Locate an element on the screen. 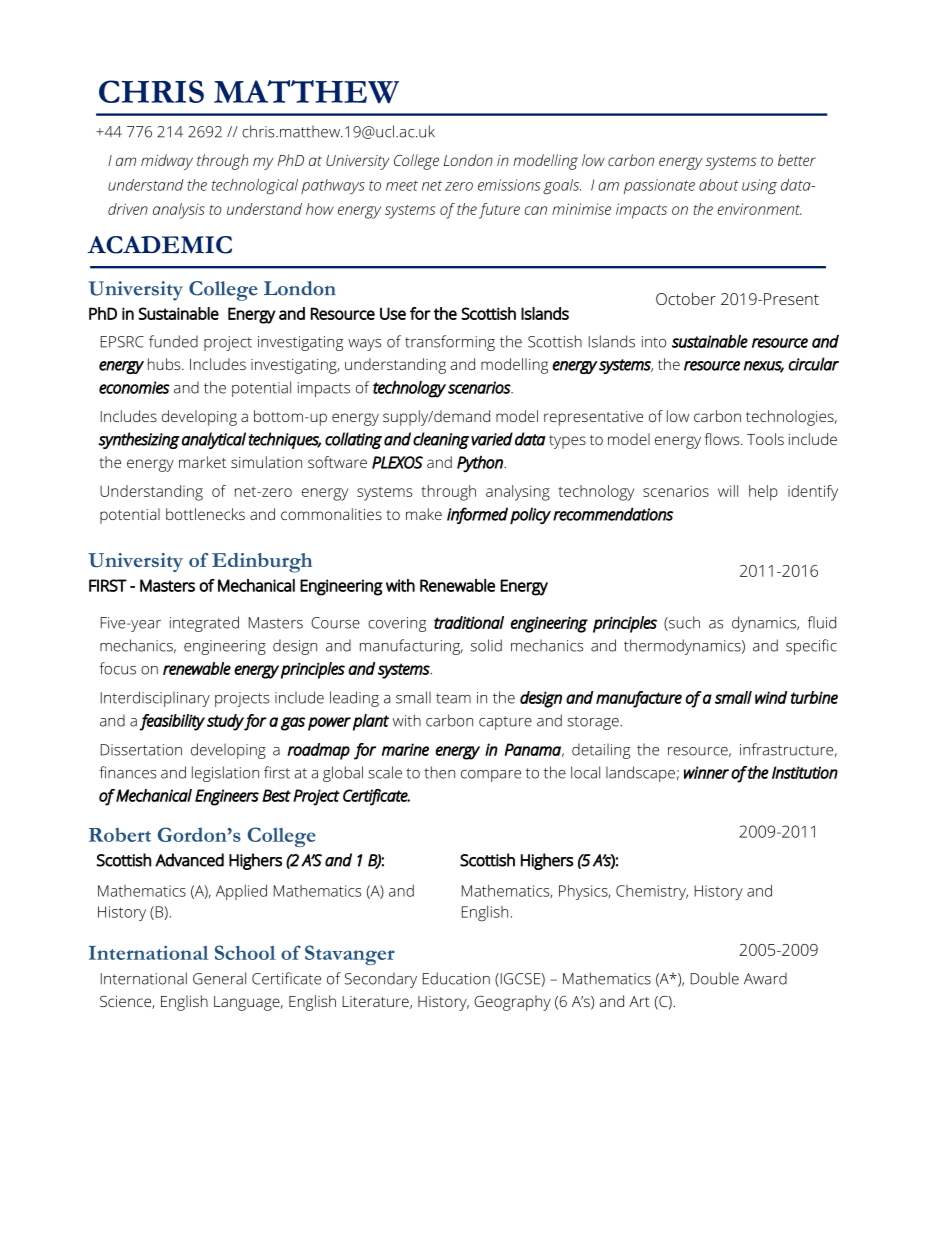  emissions is located at coordinates (509, 185).
